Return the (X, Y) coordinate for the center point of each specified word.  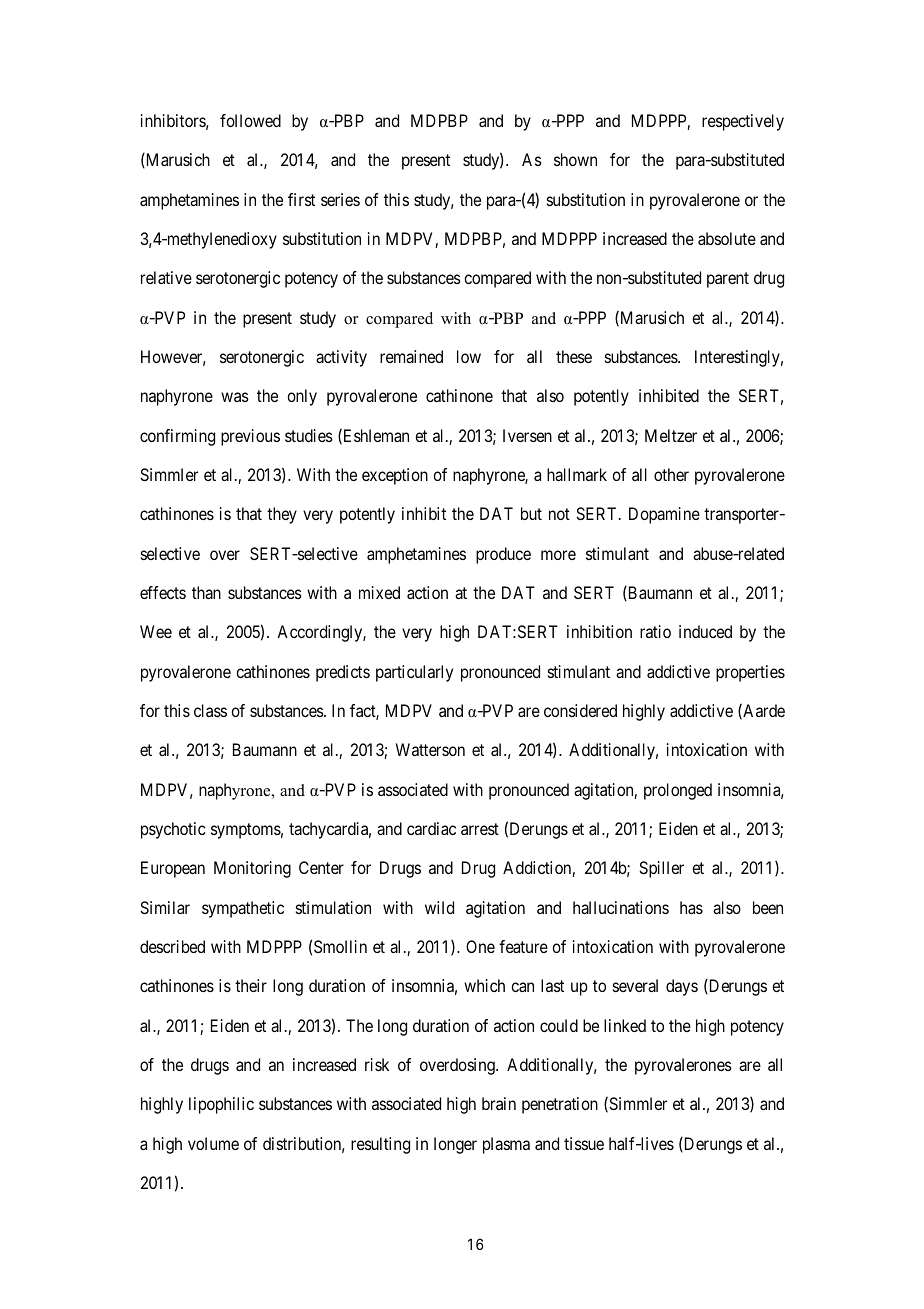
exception (395, 476)
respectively (743, 122)
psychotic (173, 830)
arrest (480, 829)
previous (250, 437)
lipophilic (221, 1105)
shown (575, 159)
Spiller (661, 869)
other (671, 474)
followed (250, 120)
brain (499, 1103)
